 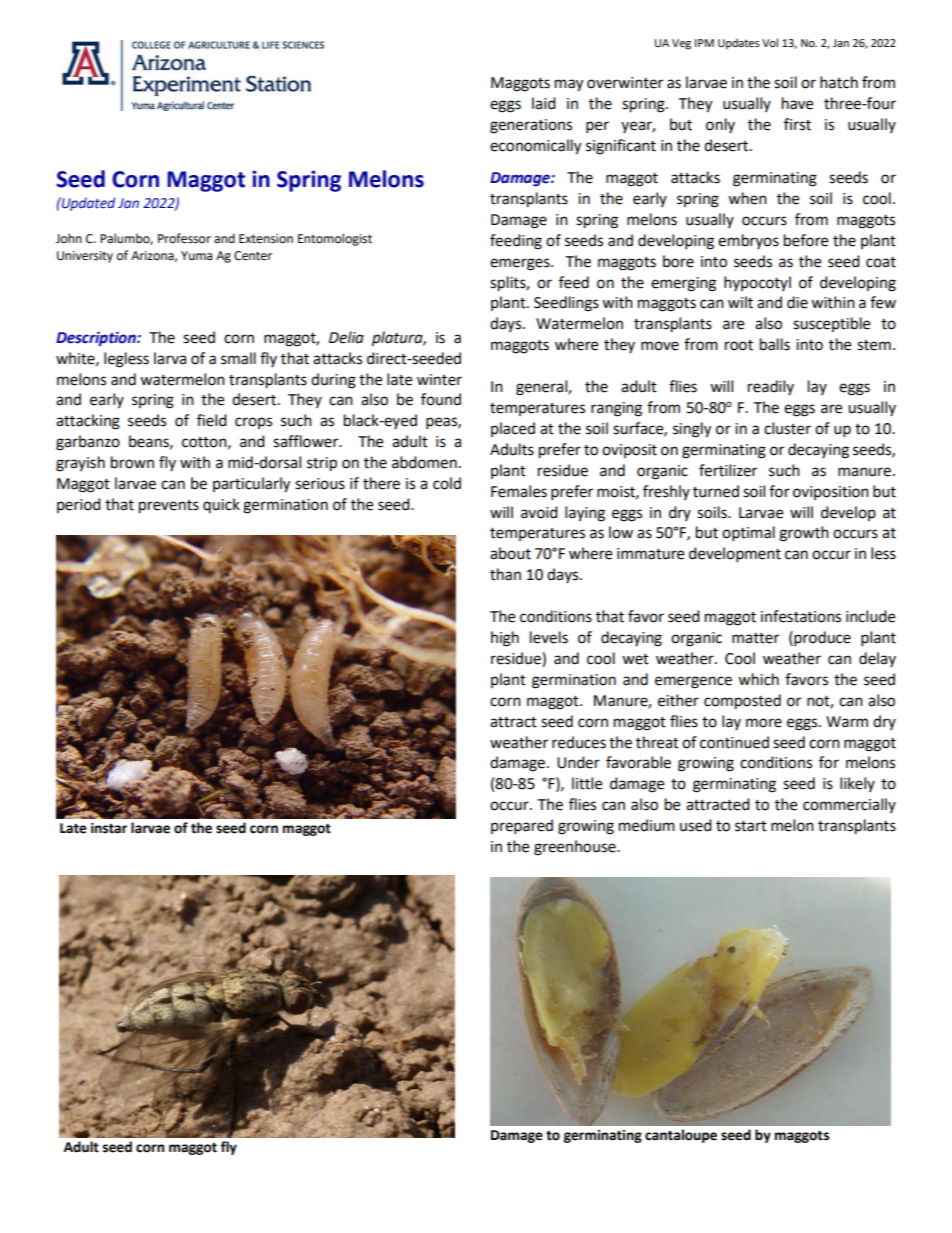 What do you see at coordinates (647, 825) in the screenshot?
I see `medium` at bounding box center [647, 825].
